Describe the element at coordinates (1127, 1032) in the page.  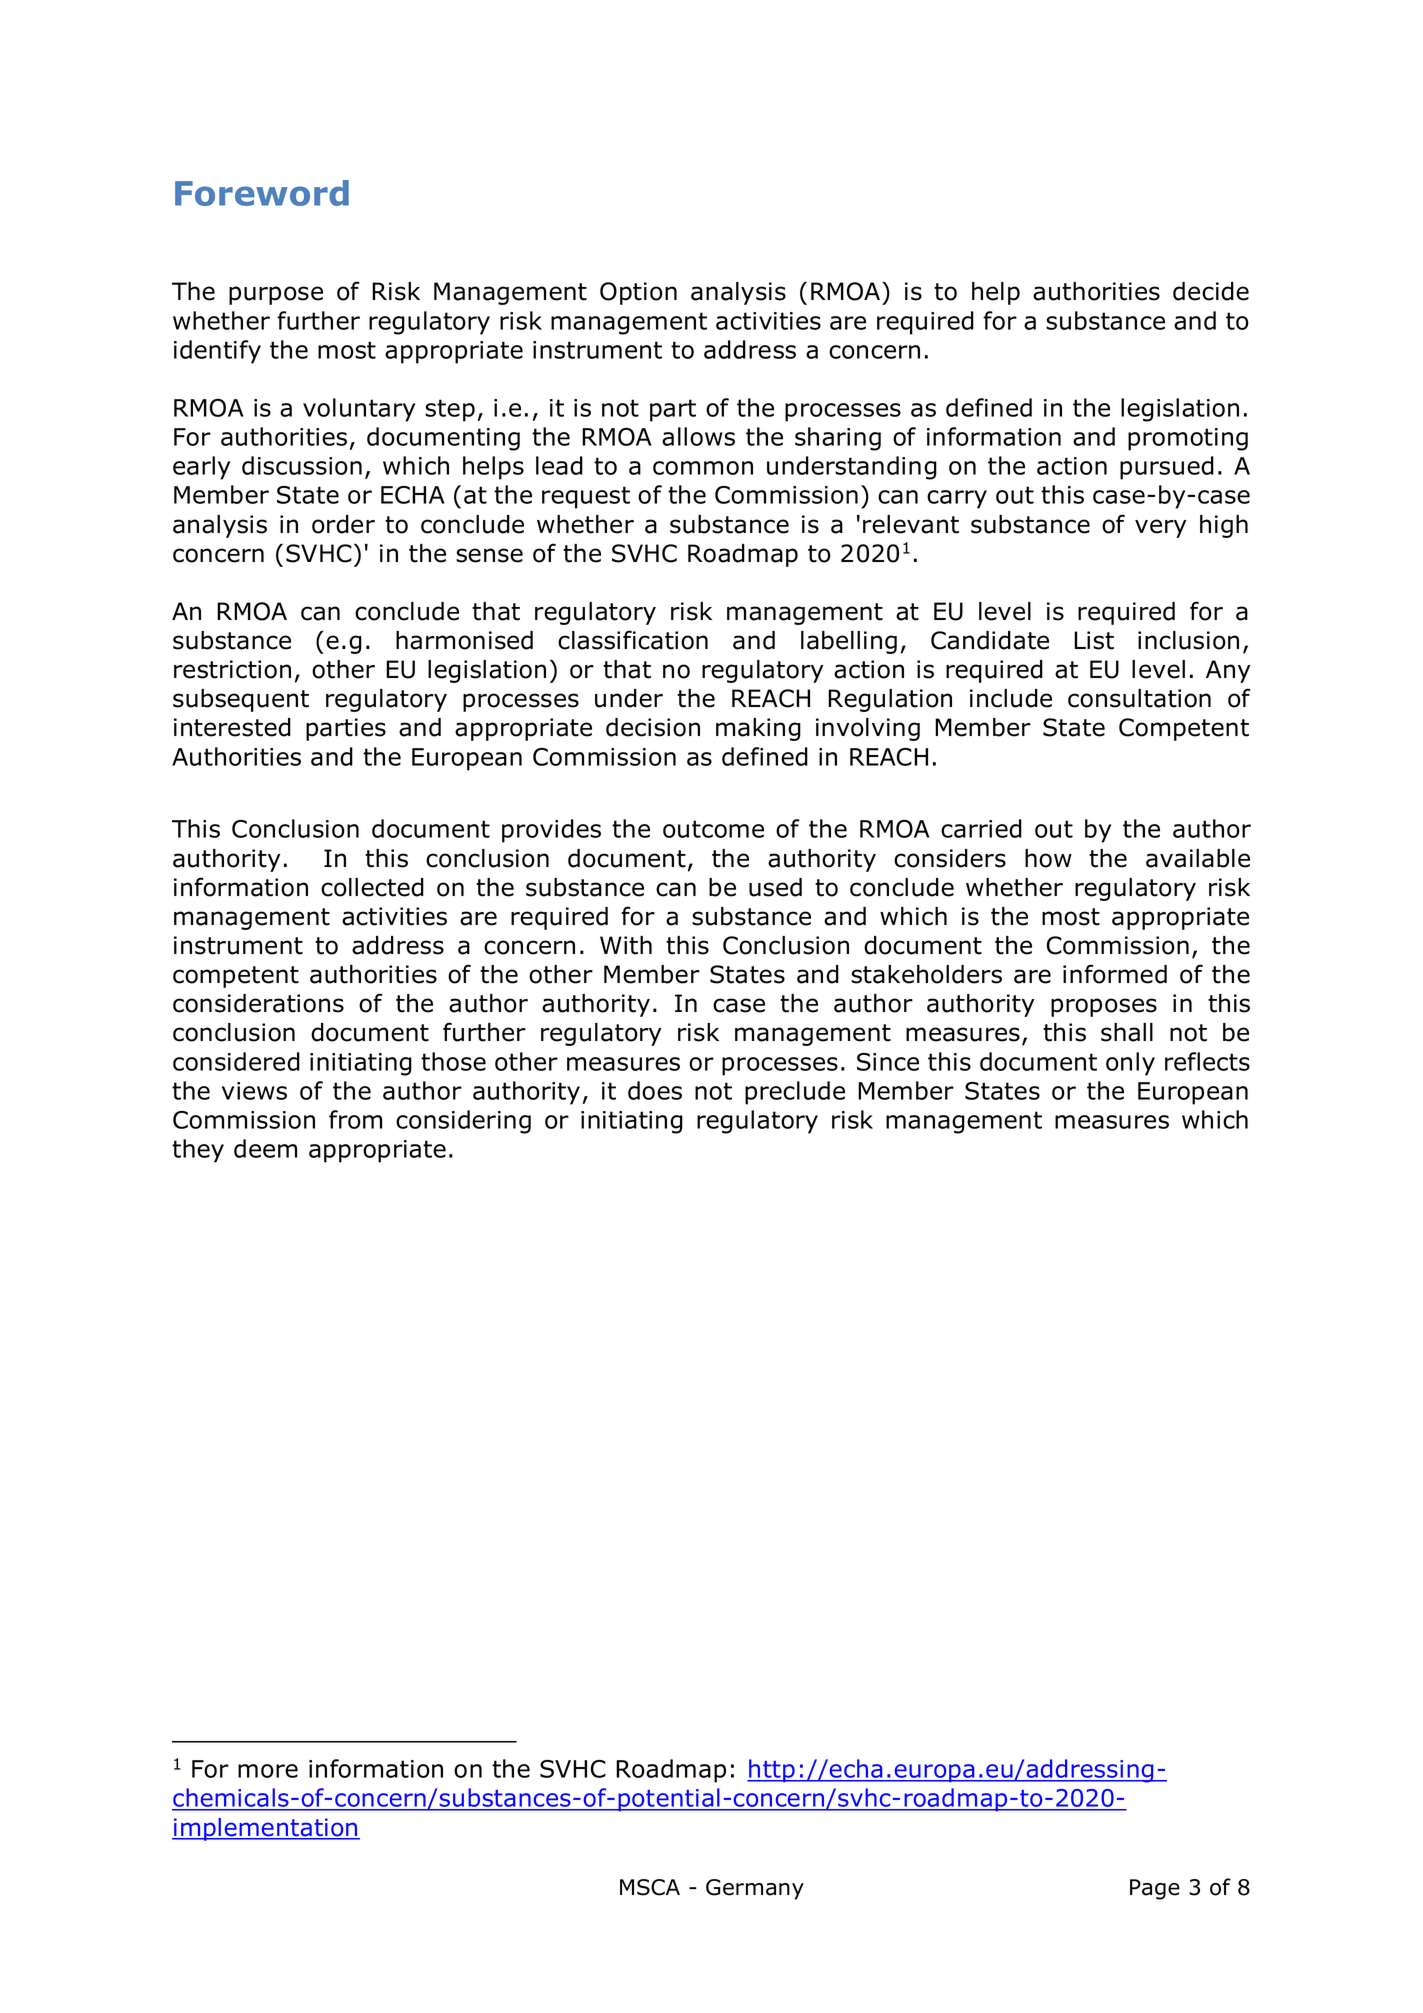
I see `shall` at that location.
